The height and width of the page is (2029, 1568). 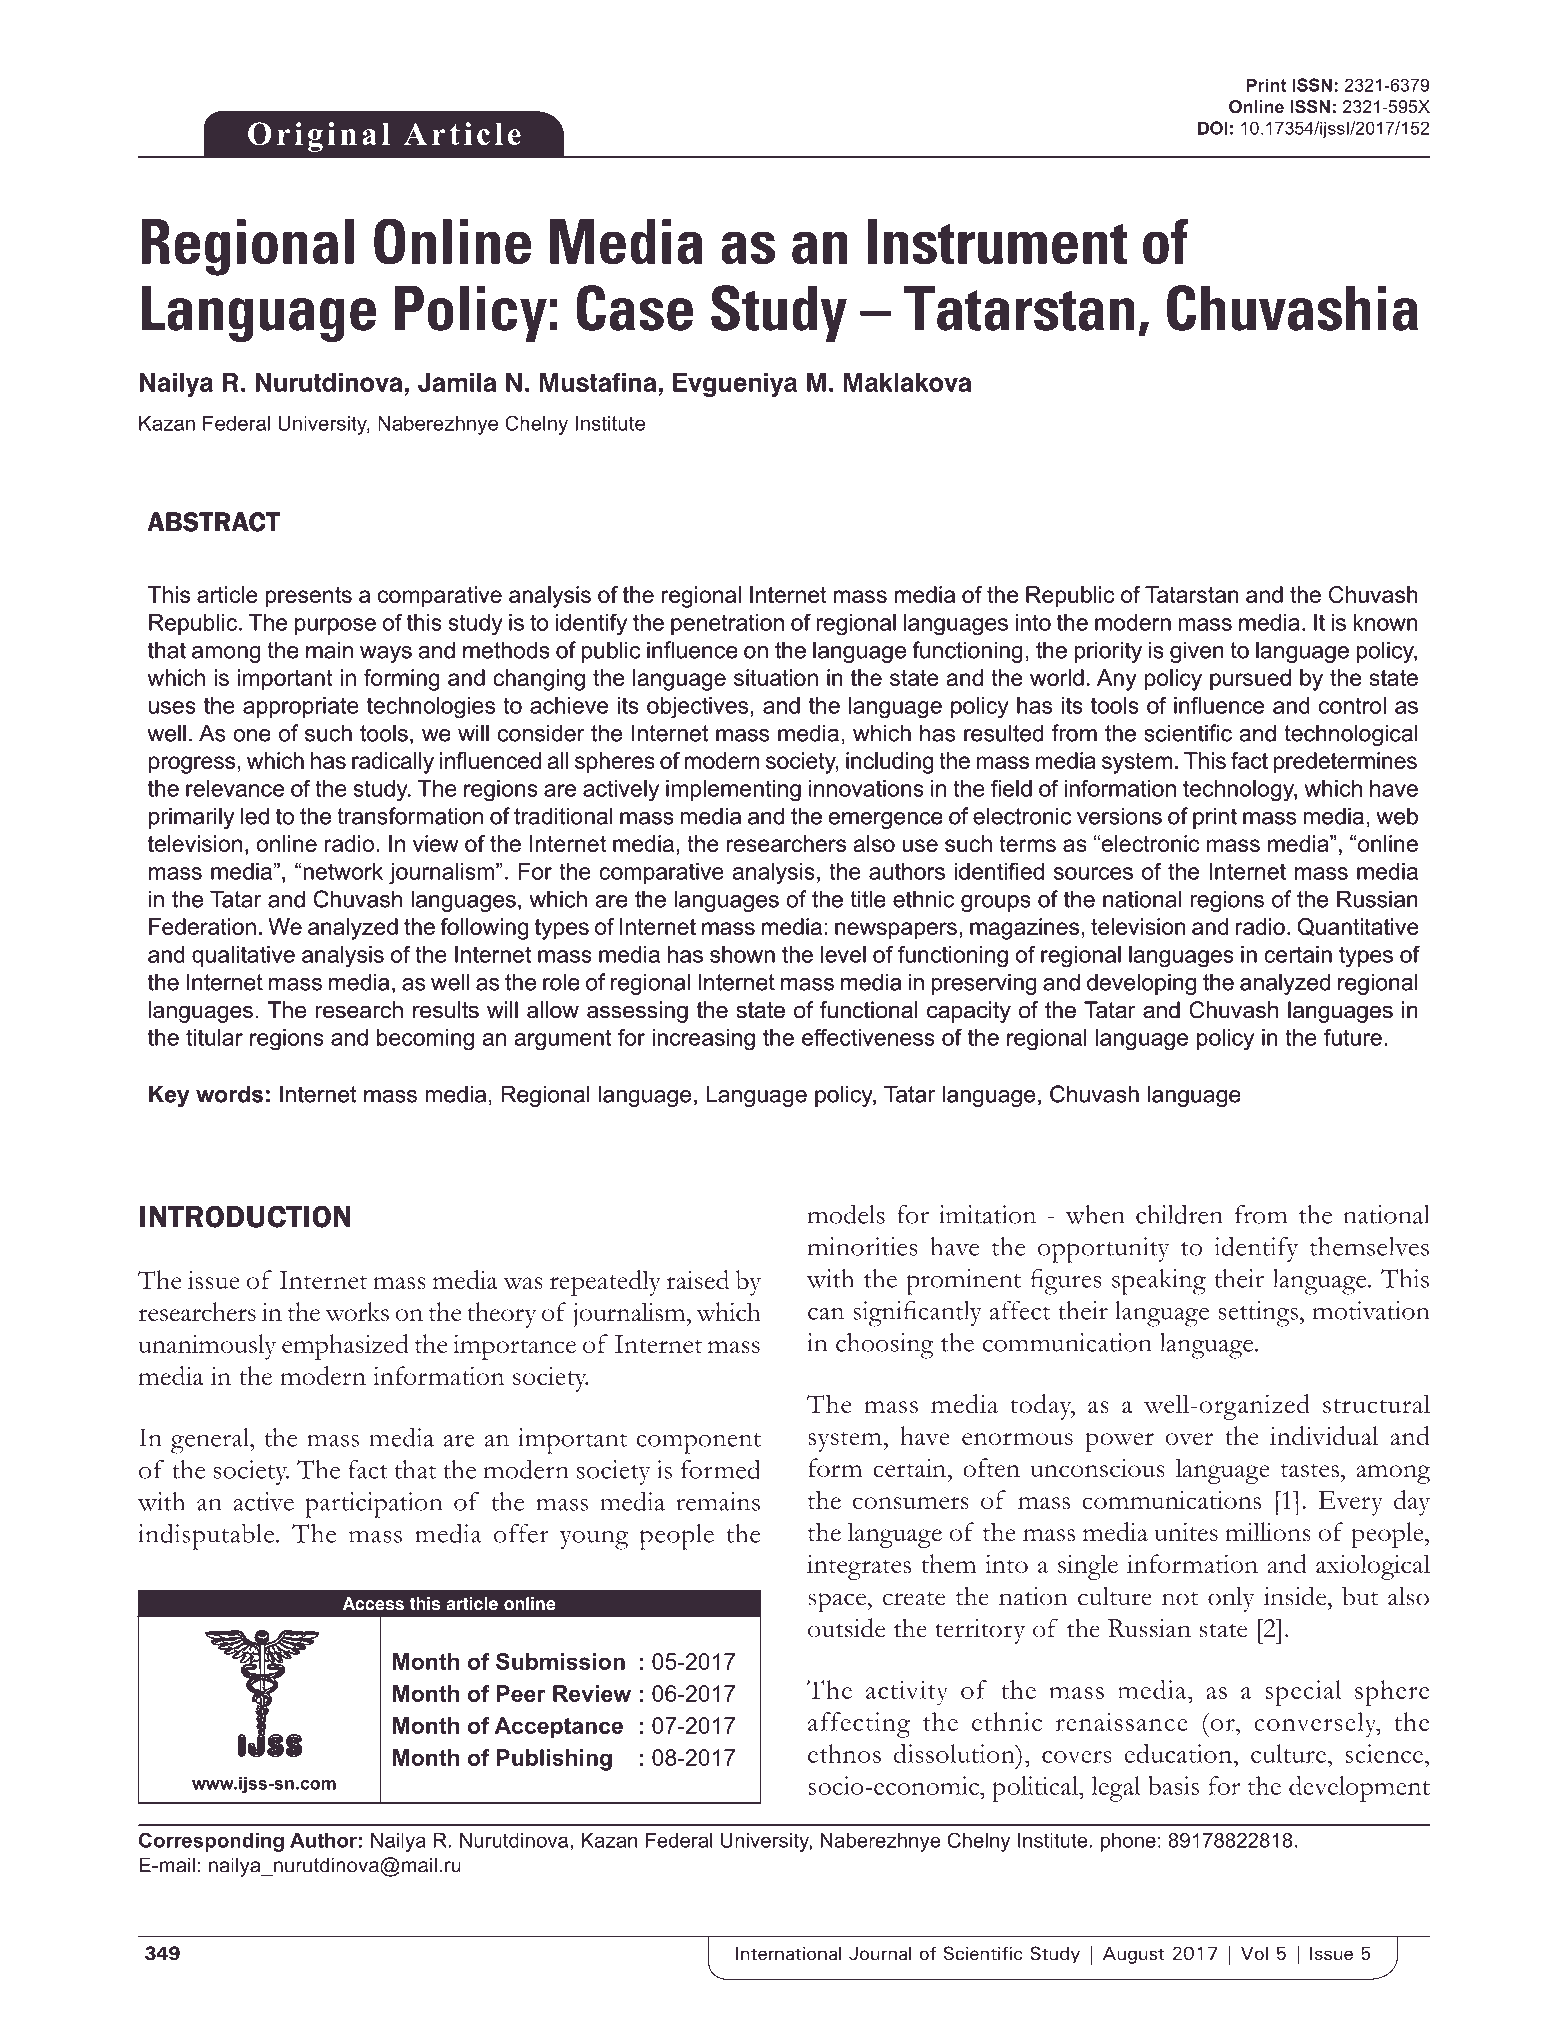 I want to click on Vol, so click(x=1254, y=1953).
